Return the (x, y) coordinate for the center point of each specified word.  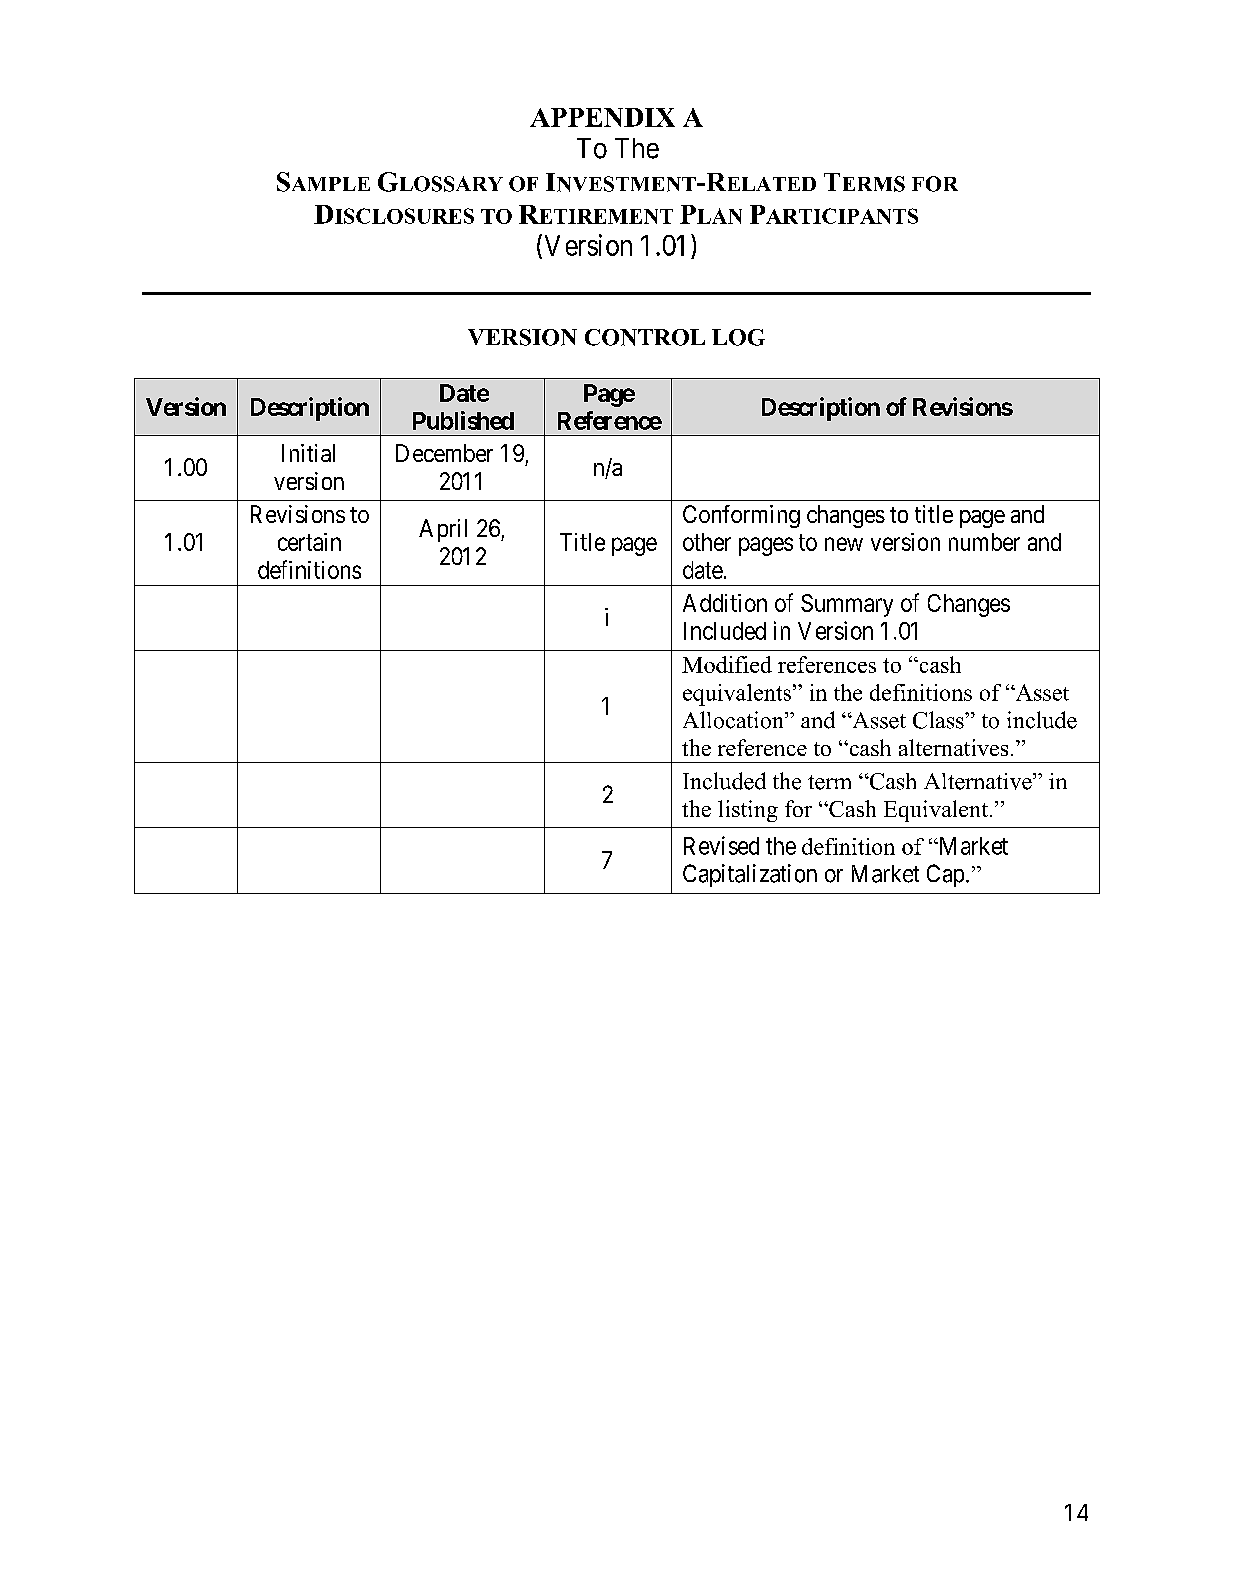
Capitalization (750, 875)
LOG (738, 337)
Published (463, 420)
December (444, 453)
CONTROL (645, 337)
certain (309, 542)
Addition (725, 603)
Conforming (741, 516)
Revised (721, 845)
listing (748, 811)
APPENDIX (602, 117)
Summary (847, 605)
